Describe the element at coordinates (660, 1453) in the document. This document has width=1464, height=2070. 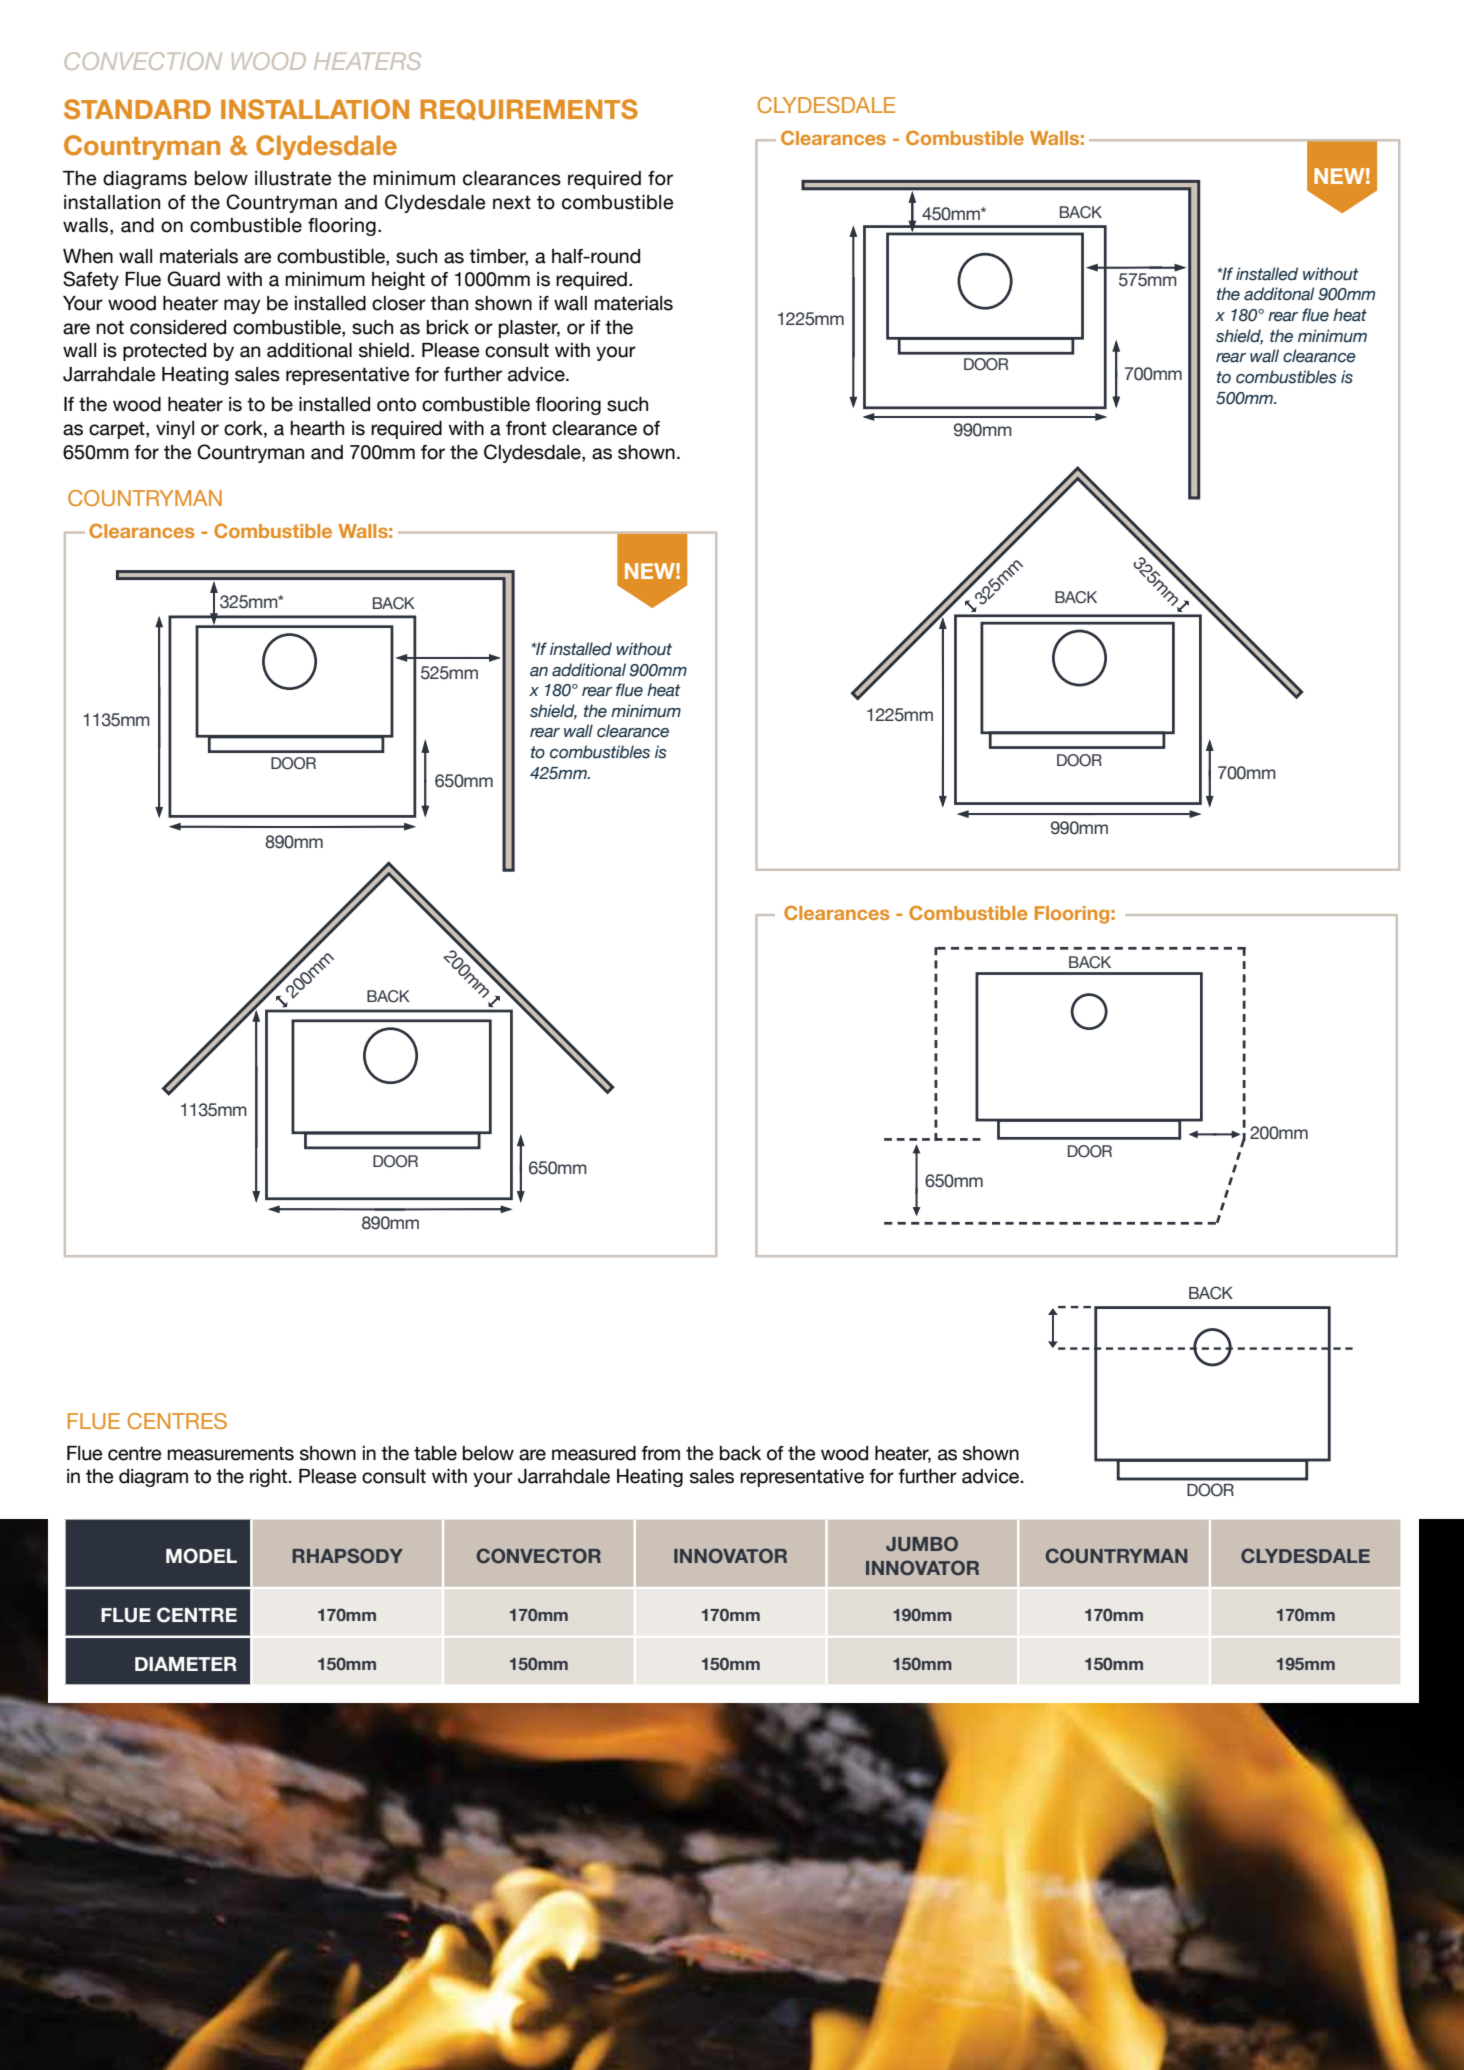
I see `from` at that location.
